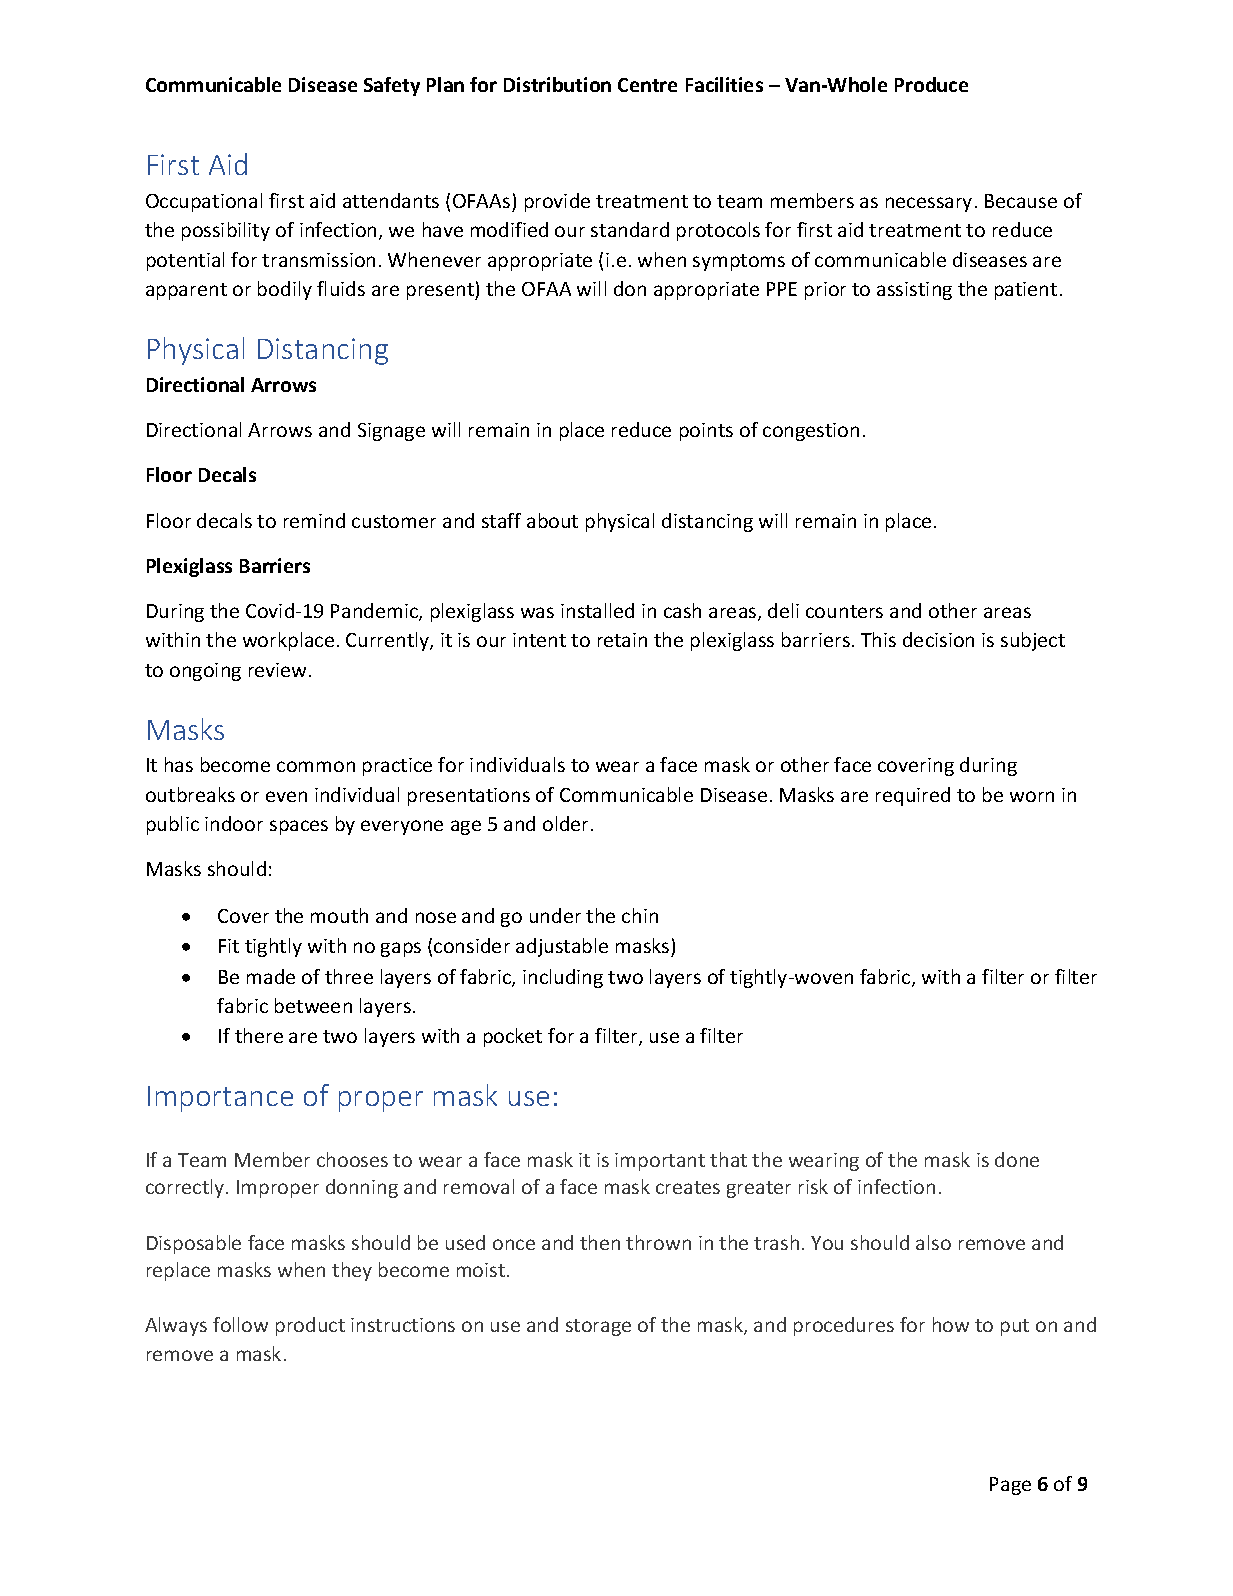 The image size is (1233, 1596). What do you see at coordinates (598, 1327) in the image?
I see `storage` at bounding box center [598, 1327].
